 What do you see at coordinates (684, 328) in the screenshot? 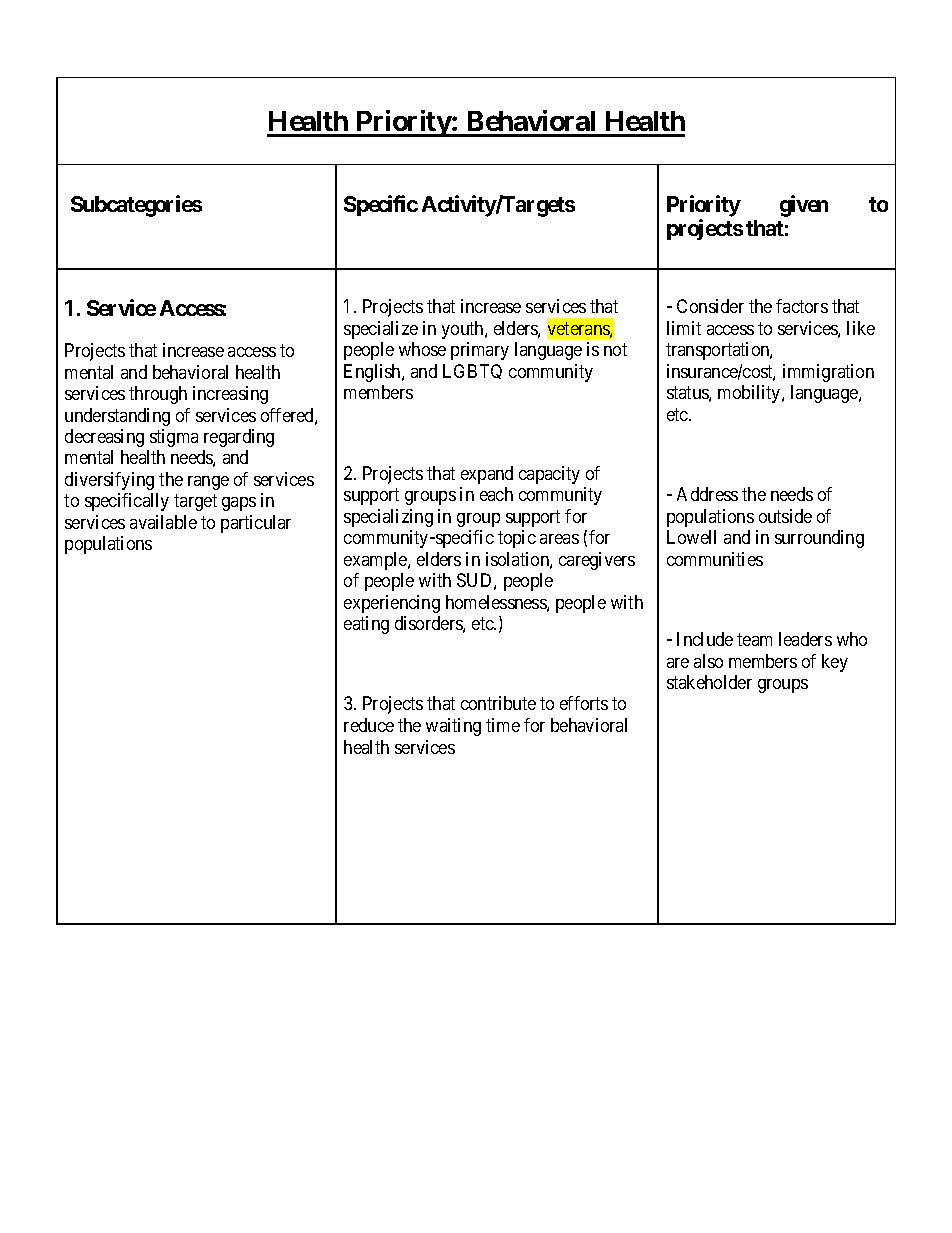
I see `limit` at bounding box center [684, 328].
